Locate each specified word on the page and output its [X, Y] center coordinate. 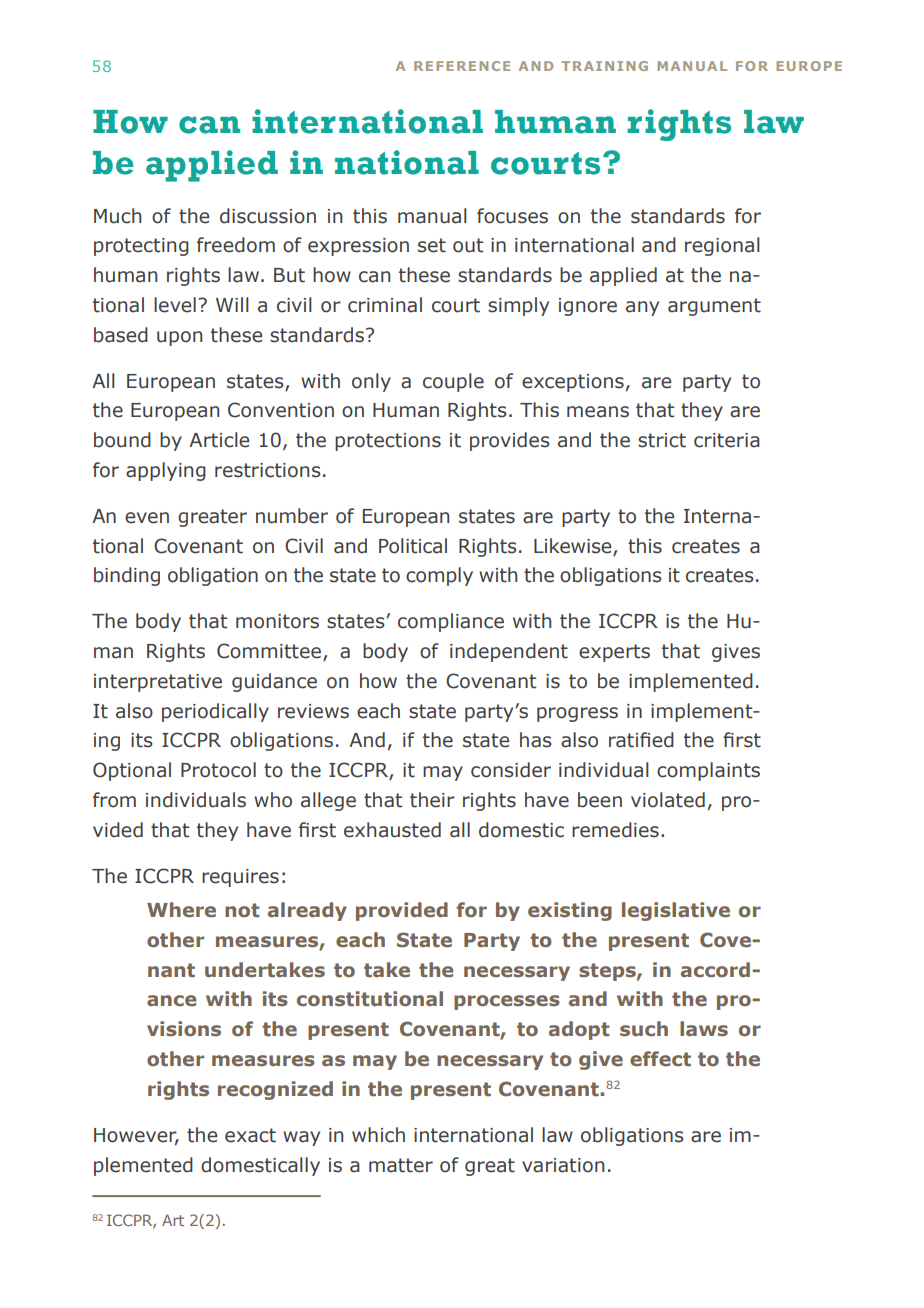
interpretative [158, 683]
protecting [141, 247]
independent [509, 652]
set [432, 245]
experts [614, 653]
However [136, 1136]
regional [722, 246]
